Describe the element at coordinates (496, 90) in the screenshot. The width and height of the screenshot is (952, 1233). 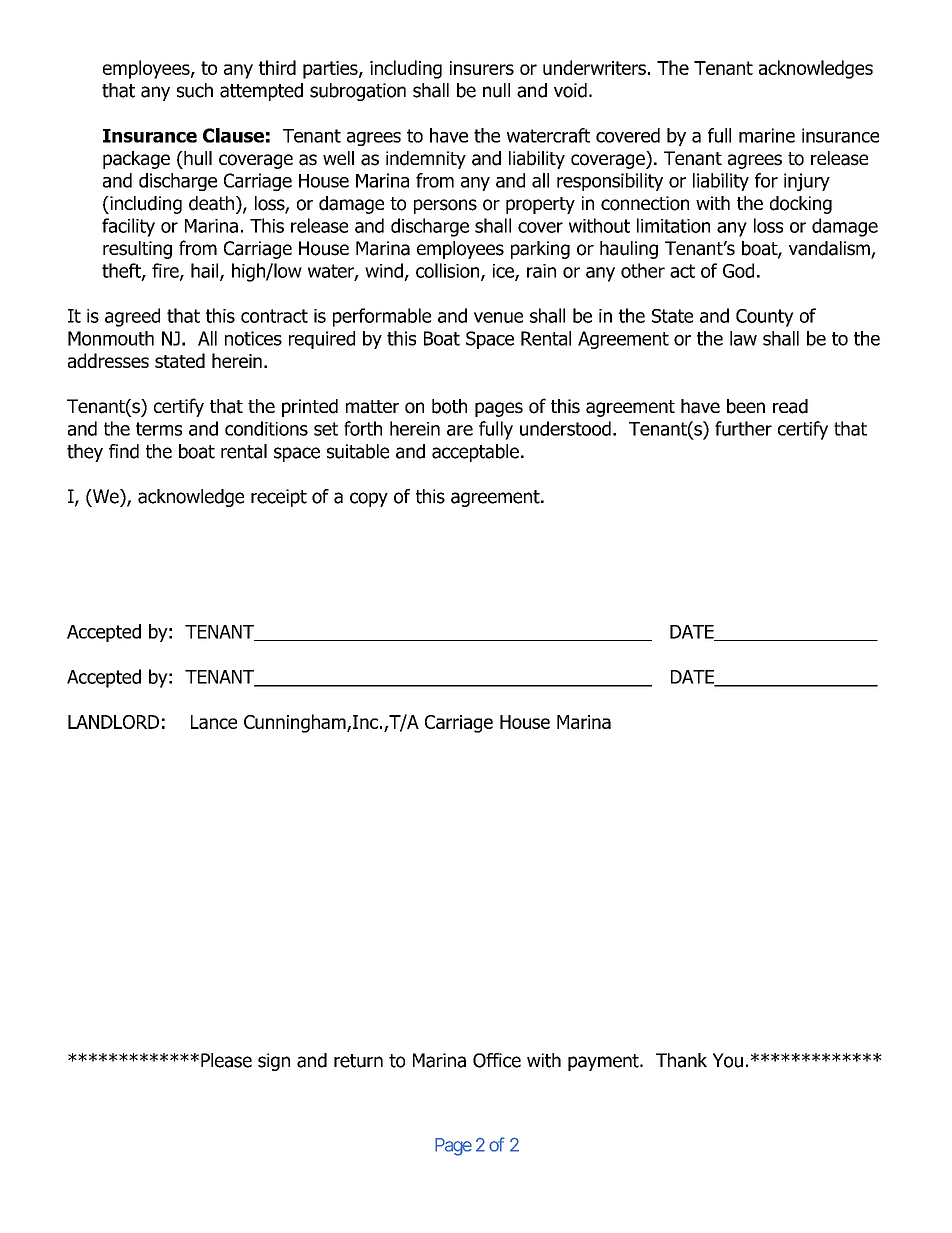
I see `null` at that location.
